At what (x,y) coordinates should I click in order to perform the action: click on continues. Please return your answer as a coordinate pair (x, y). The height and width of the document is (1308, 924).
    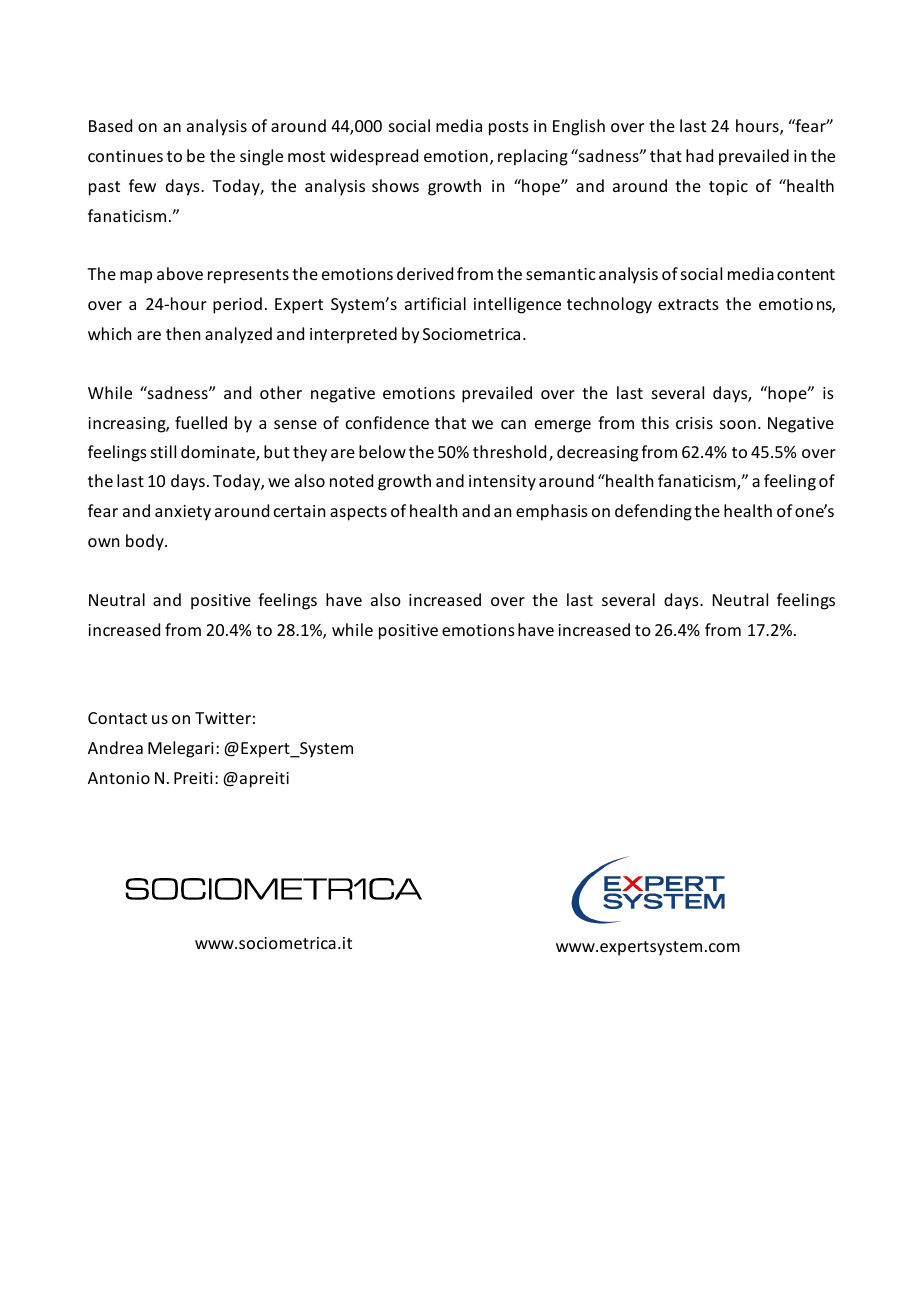
    Looking at the image, I should click on (125, 156).
